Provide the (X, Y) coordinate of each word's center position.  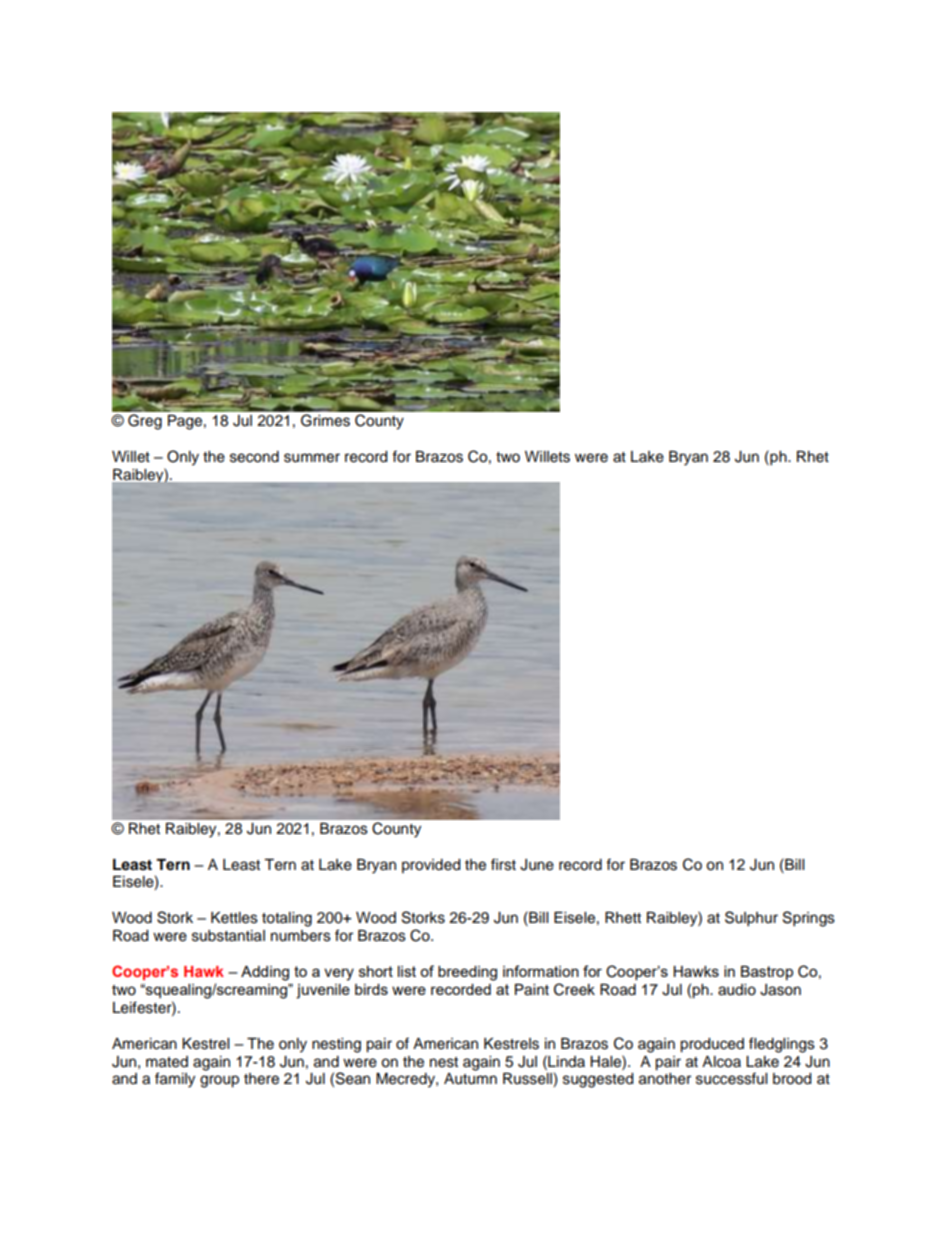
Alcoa (721, 1062)
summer (312, 458)
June (537, 865)
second (254, 457)
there (261, 1079)
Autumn (470, 1079)
